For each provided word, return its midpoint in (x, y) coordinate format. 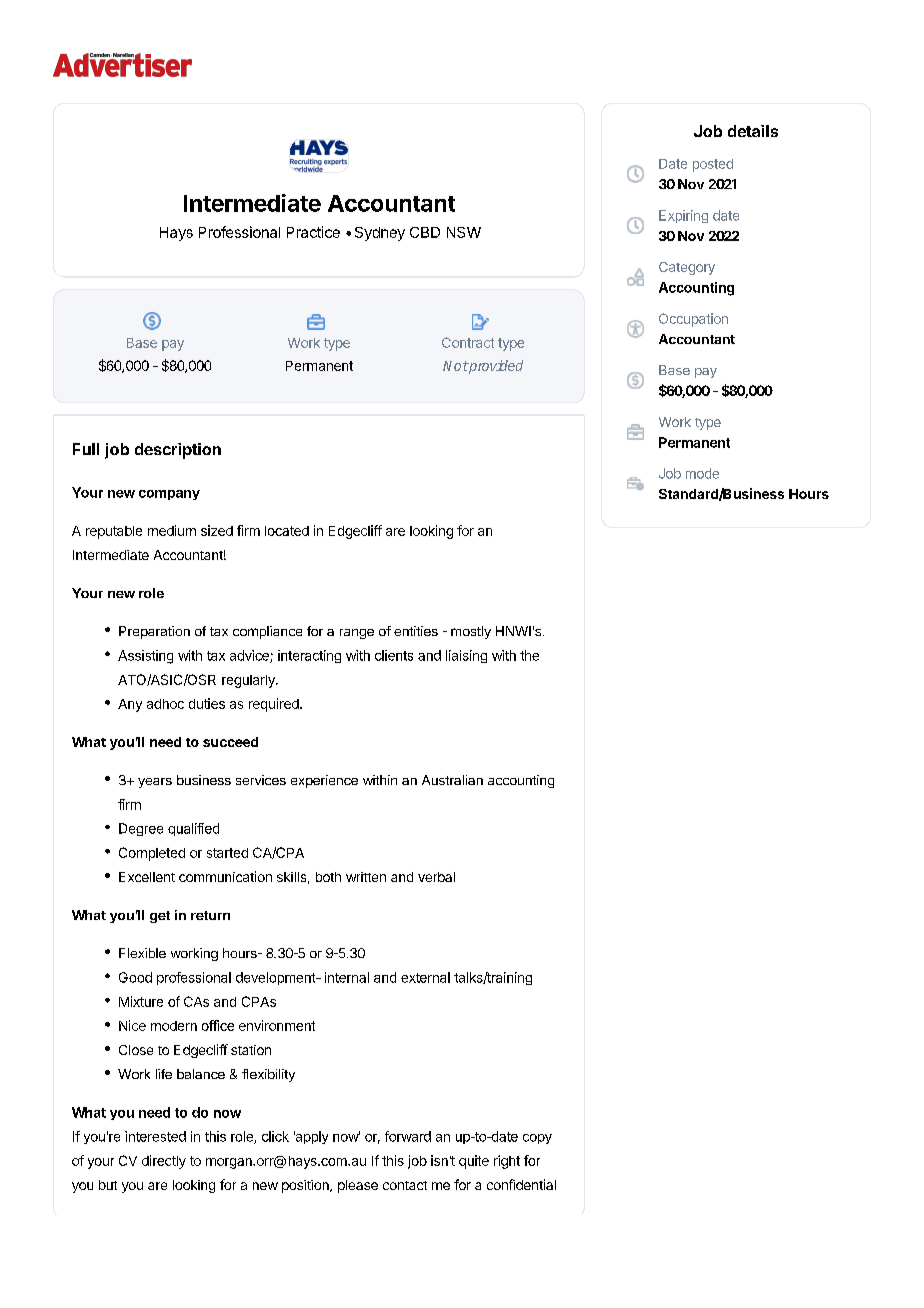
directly (164, 1162)
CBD (425, 232)
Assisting (145, 657)
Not (455, 366)
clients (394, 655)
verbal (436, 877)
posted (713, 165)
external (425, 977)
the (529, 655)
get (160, 917)
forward (408, 1136)
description (178, 451)
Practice (313, 232)
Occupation (693, 320)
